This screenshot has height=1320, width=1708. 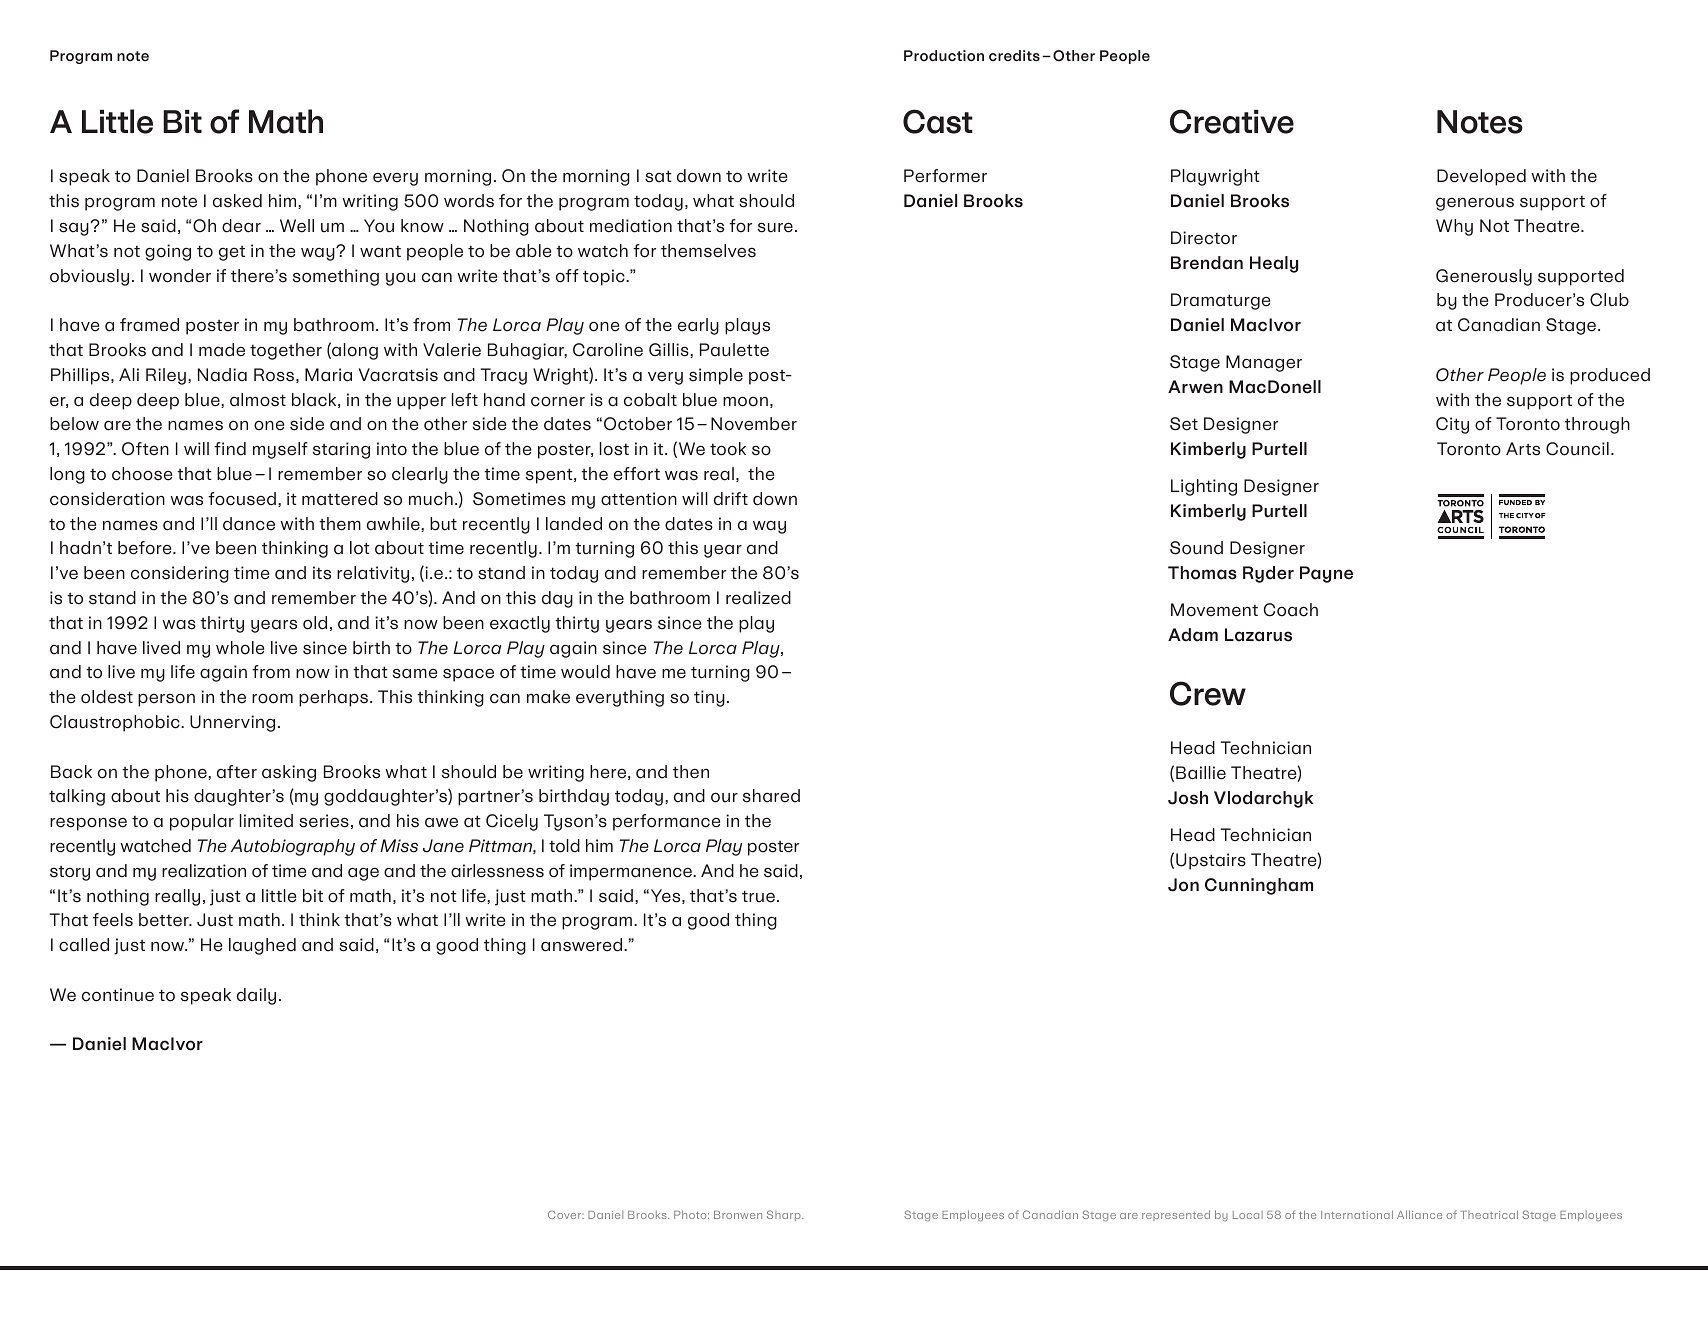 What do you see at coordinates (1188, 798) in the screenshot?
I see `Josh` at bounding box center [1188, 798].
